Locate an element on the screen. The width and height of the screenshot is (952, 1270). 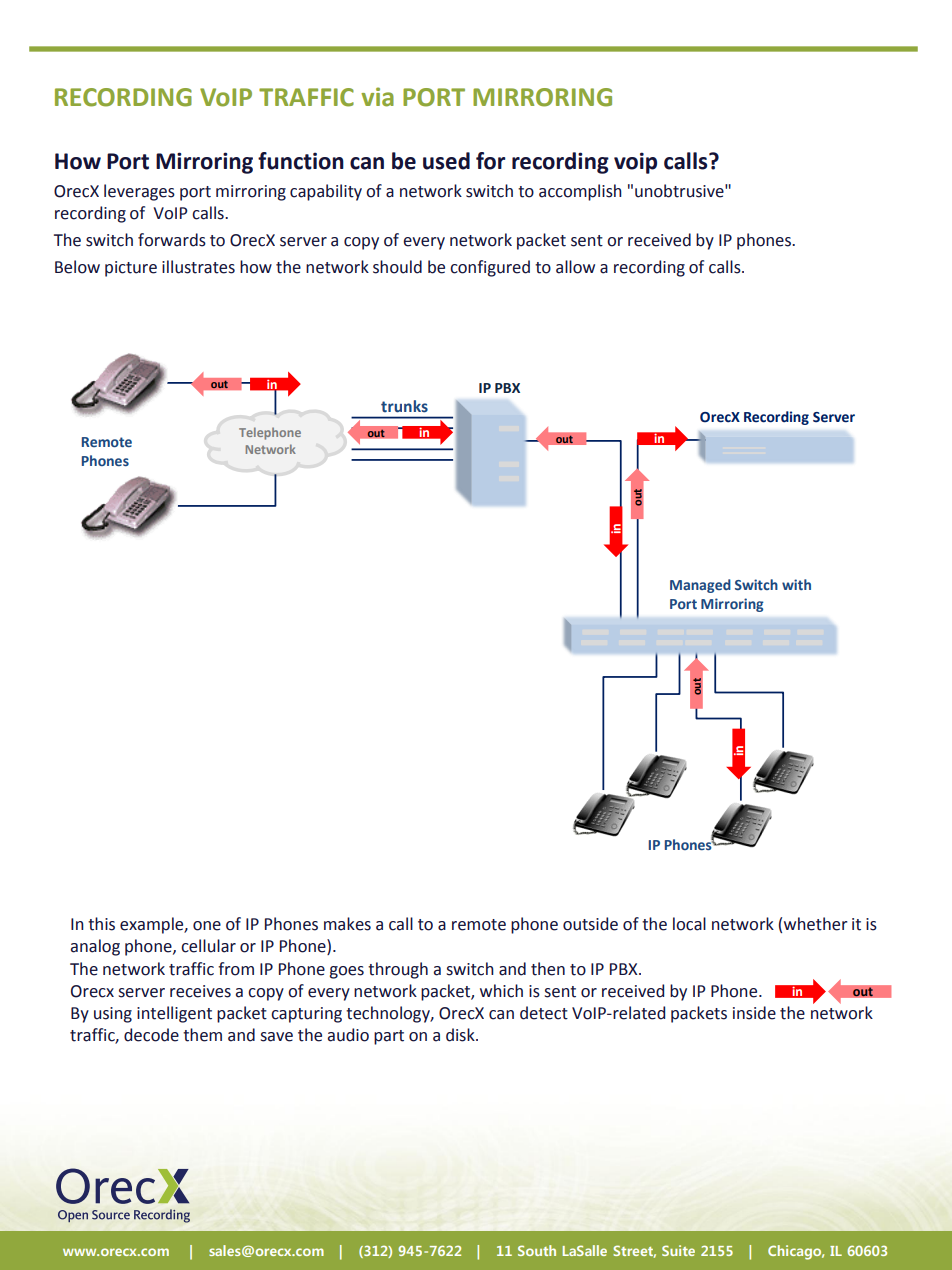
with is located at coordinates (796, 584).
